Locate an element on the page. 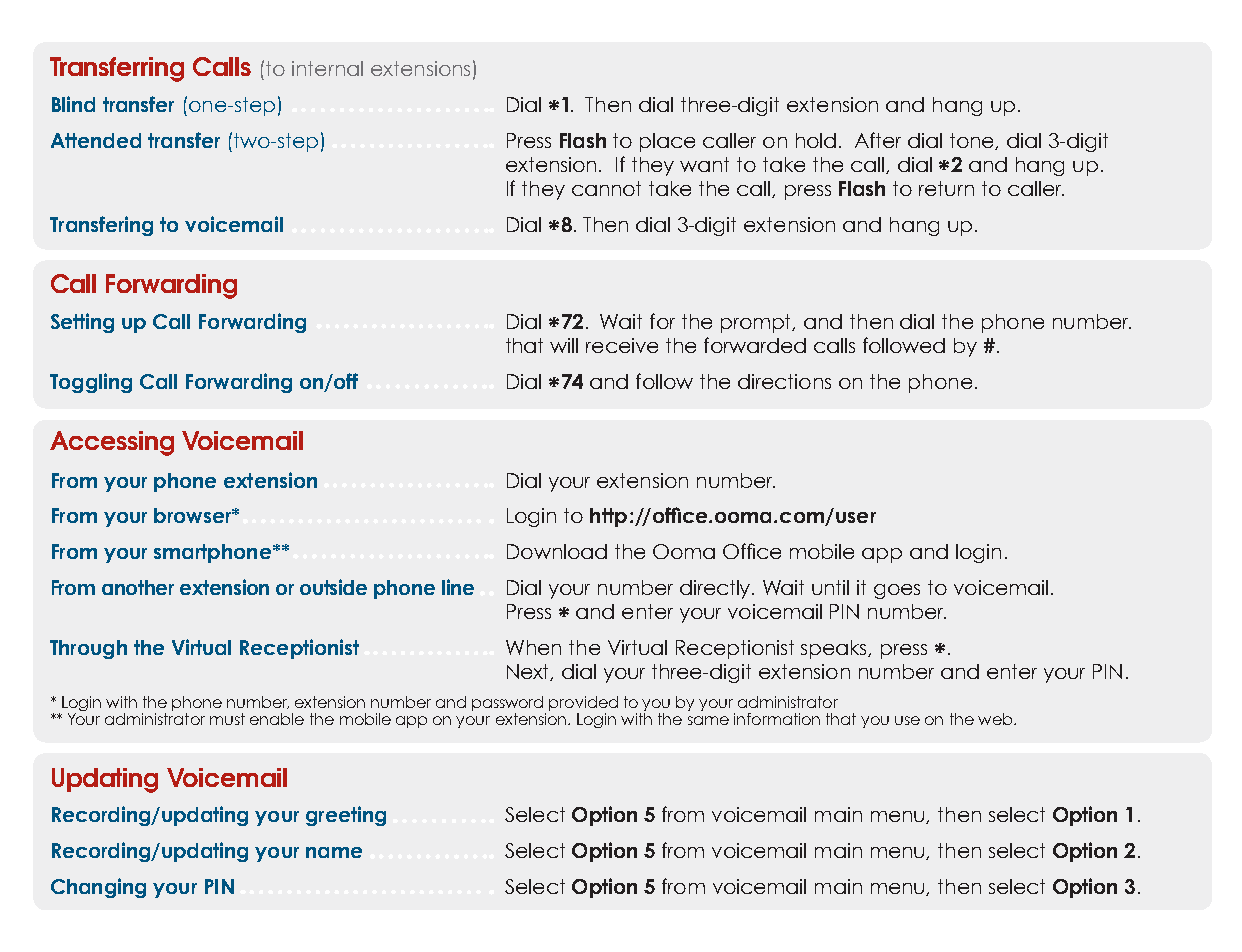  Accessing is located at coordinates (112, 443).
